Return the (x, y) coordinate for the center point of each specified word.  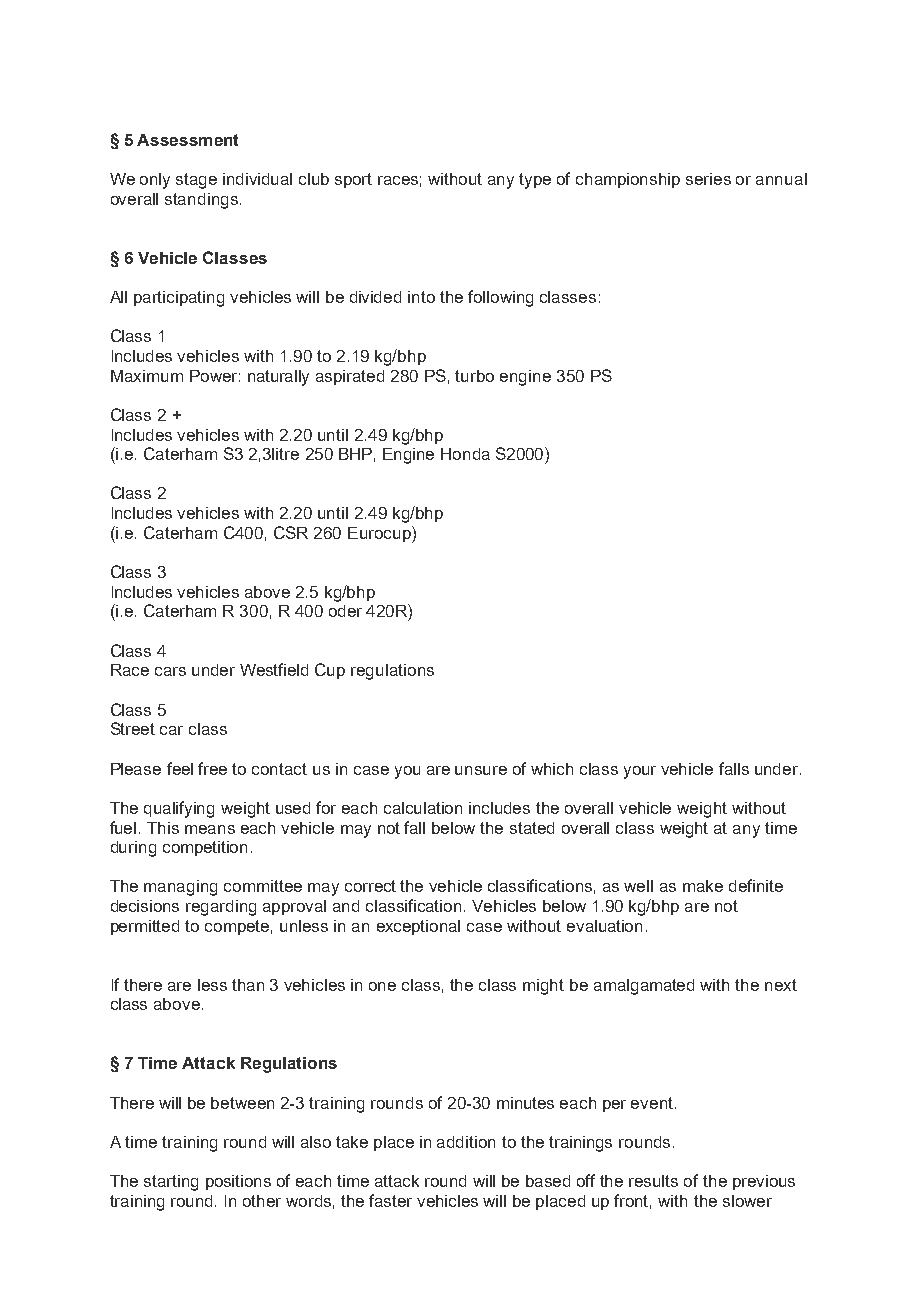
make (703, 886)
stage (196, 181)
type (535, 181)
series (708, 179)
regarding (221, 908)
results (653, 1181)
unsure (481, 770)
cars (170, 671)
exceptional (418, 927)
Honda (465, 454)
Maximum (147, 376)
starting (171, 1183)
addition (466, 1142)
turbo (474, 376)
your (640, 772)
